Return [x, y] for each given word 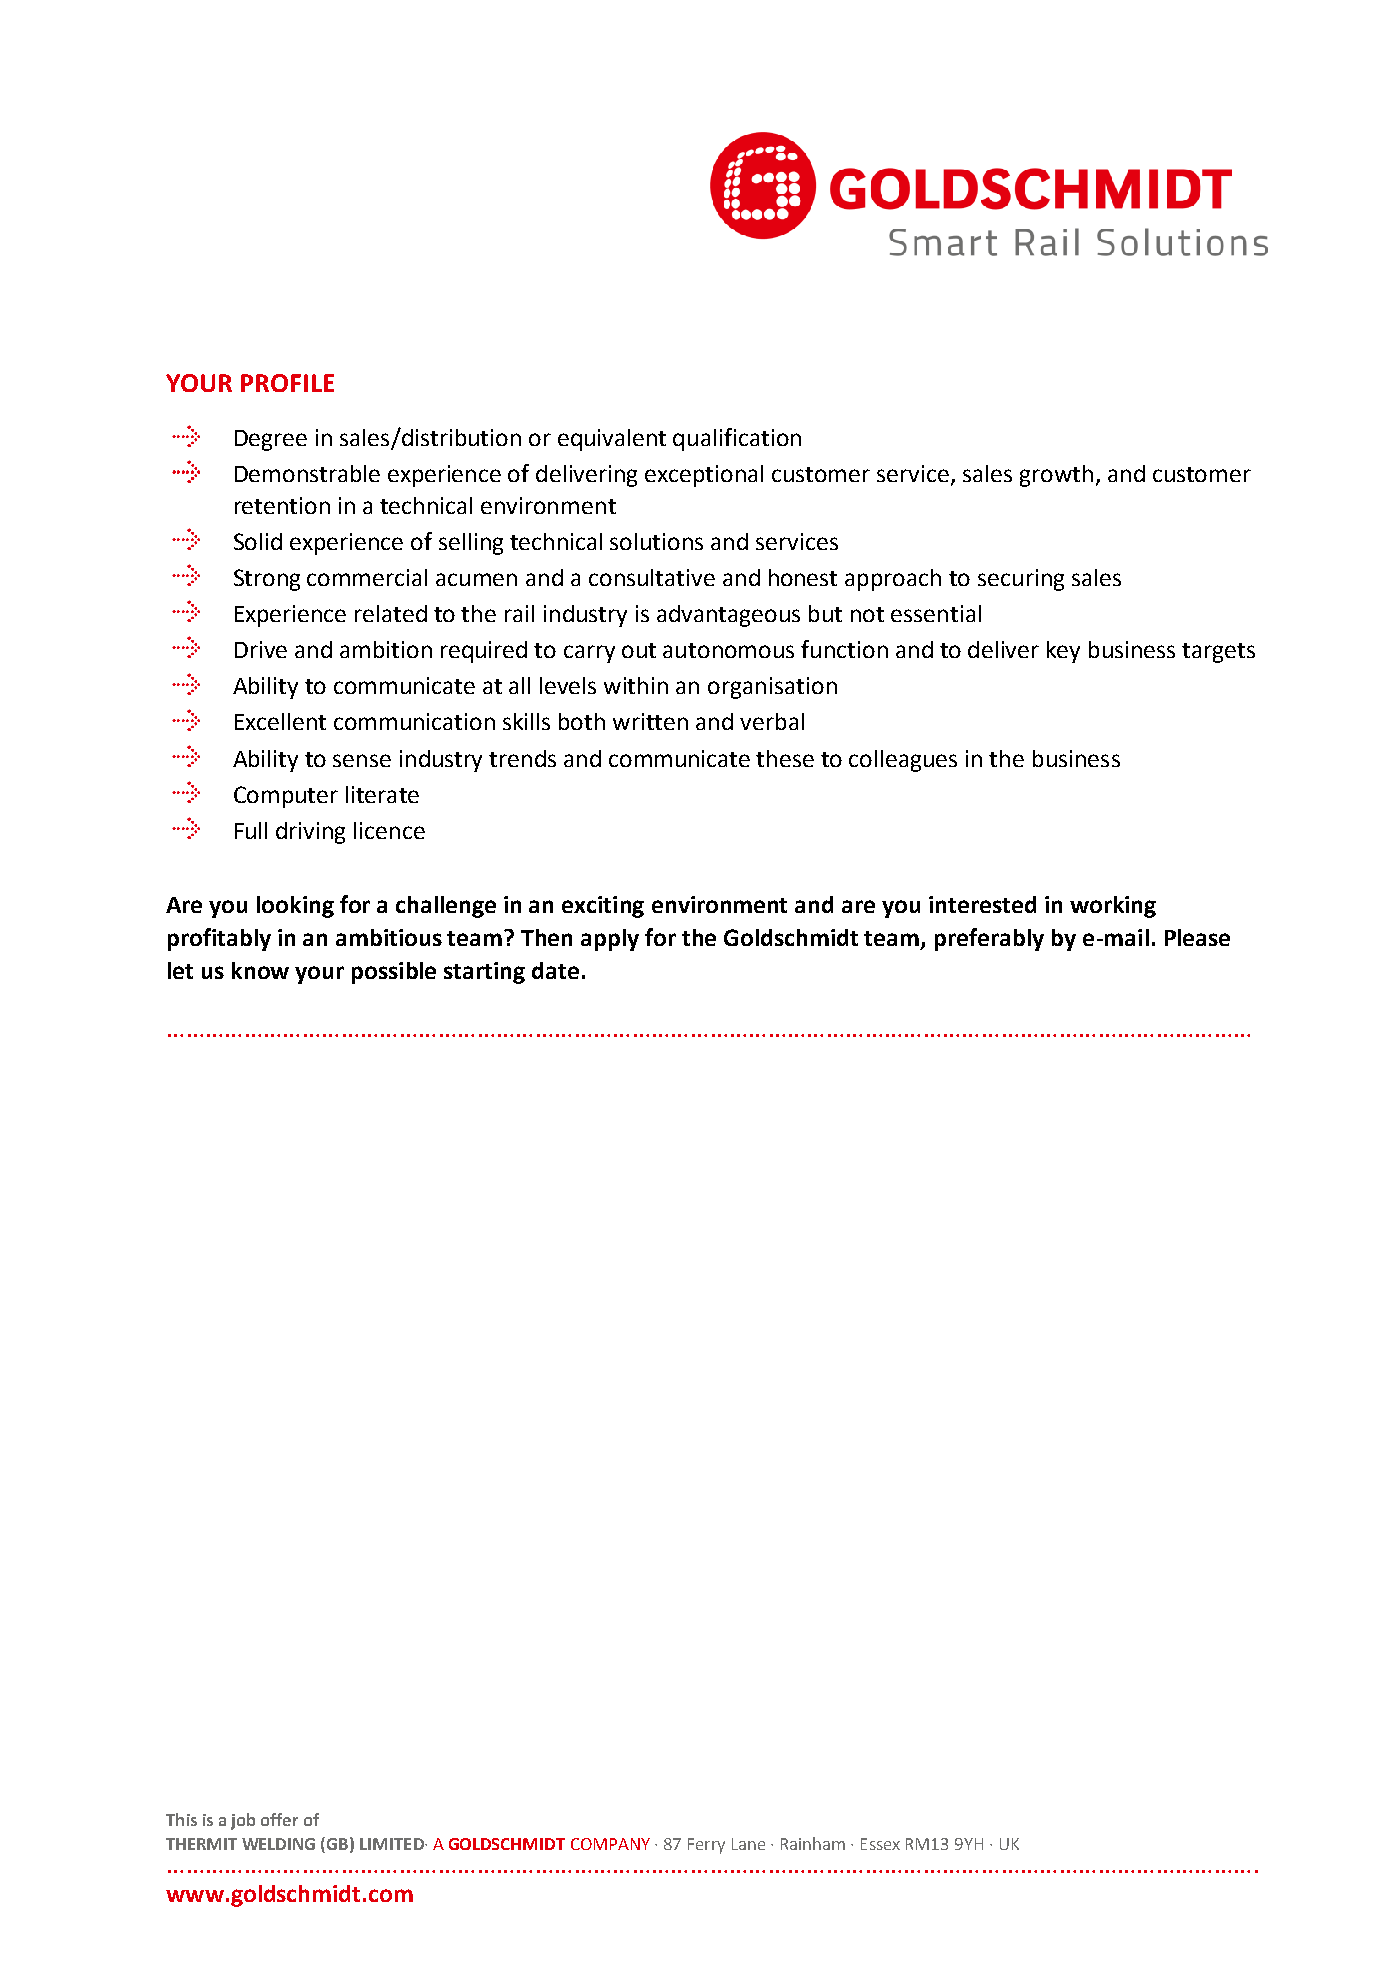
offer [279, 1819]
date [555, 970]
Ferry [706, 1846]
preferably [989, 939]
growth [1056, 476]
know [260, 970]
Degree [271, 440]
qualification [737, 439]
